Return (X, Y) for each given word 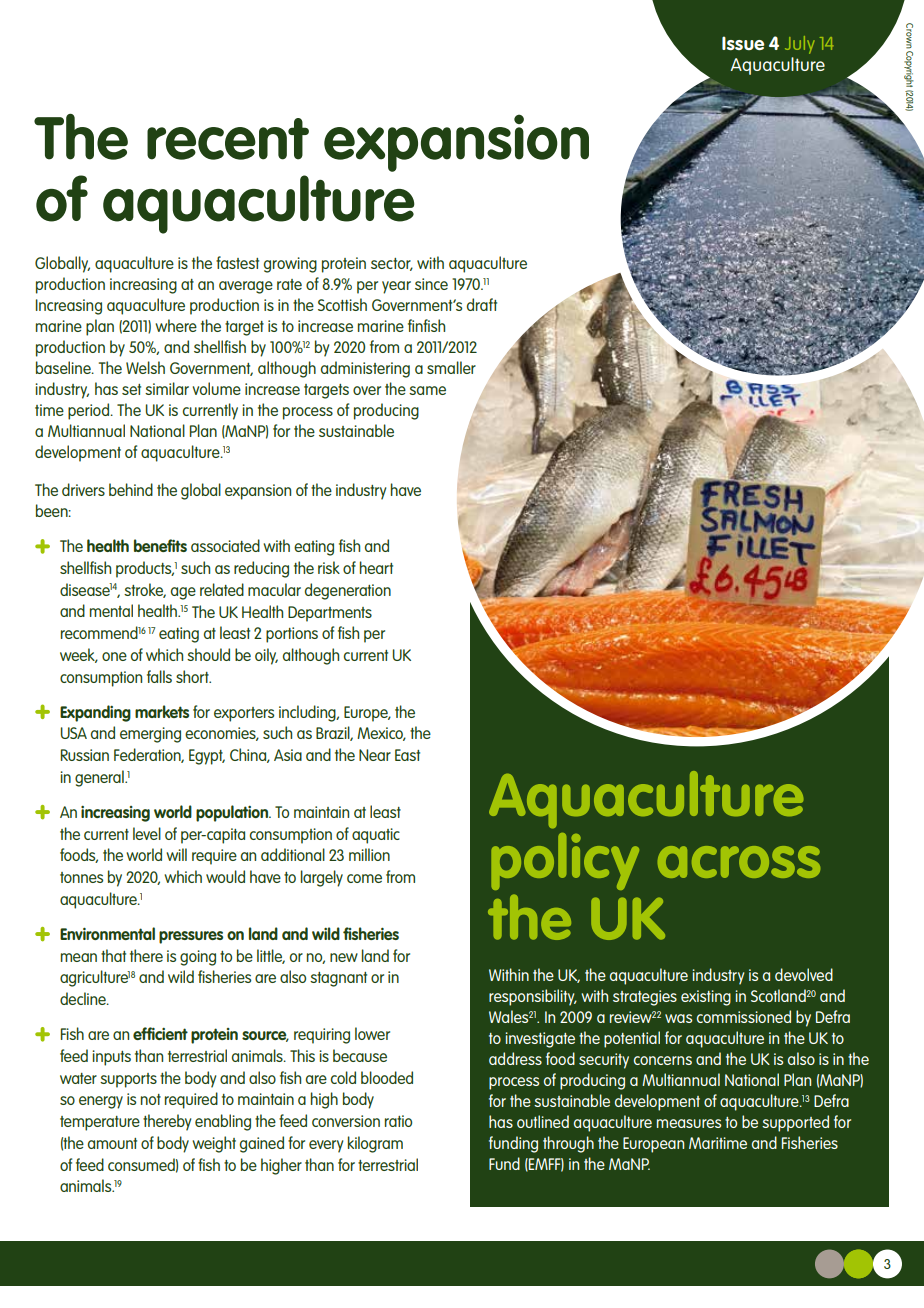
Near (375, 755)
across (739, 862)
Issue (743, 43)
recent (228, 139)
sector (392, 264)
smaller (451, 367)
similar (167, 388)
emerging (150, 735)
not (151, 1099)
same (427, 390)
